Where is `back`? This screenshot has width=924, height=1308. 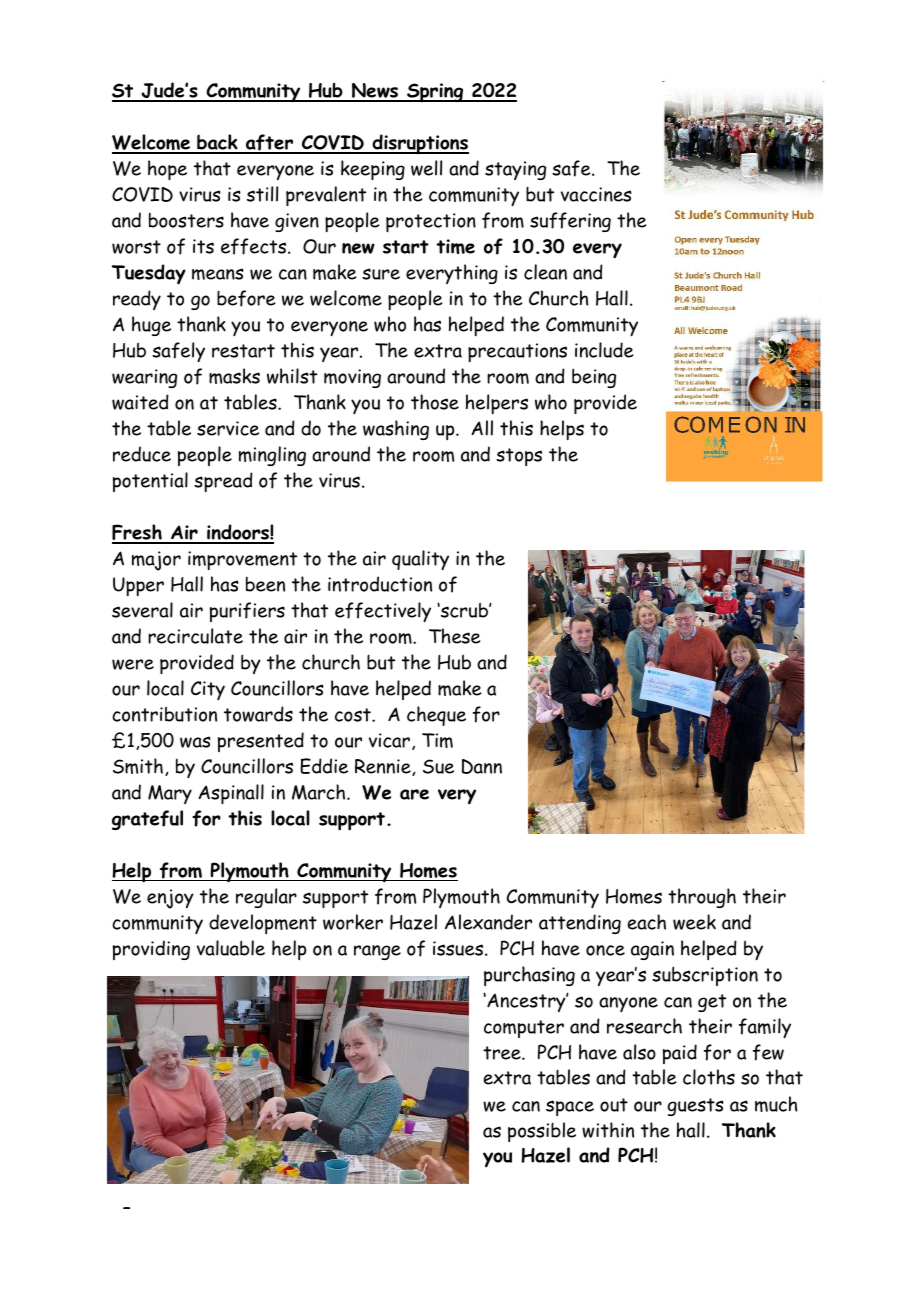
back is located at coordinates (217, 143).
